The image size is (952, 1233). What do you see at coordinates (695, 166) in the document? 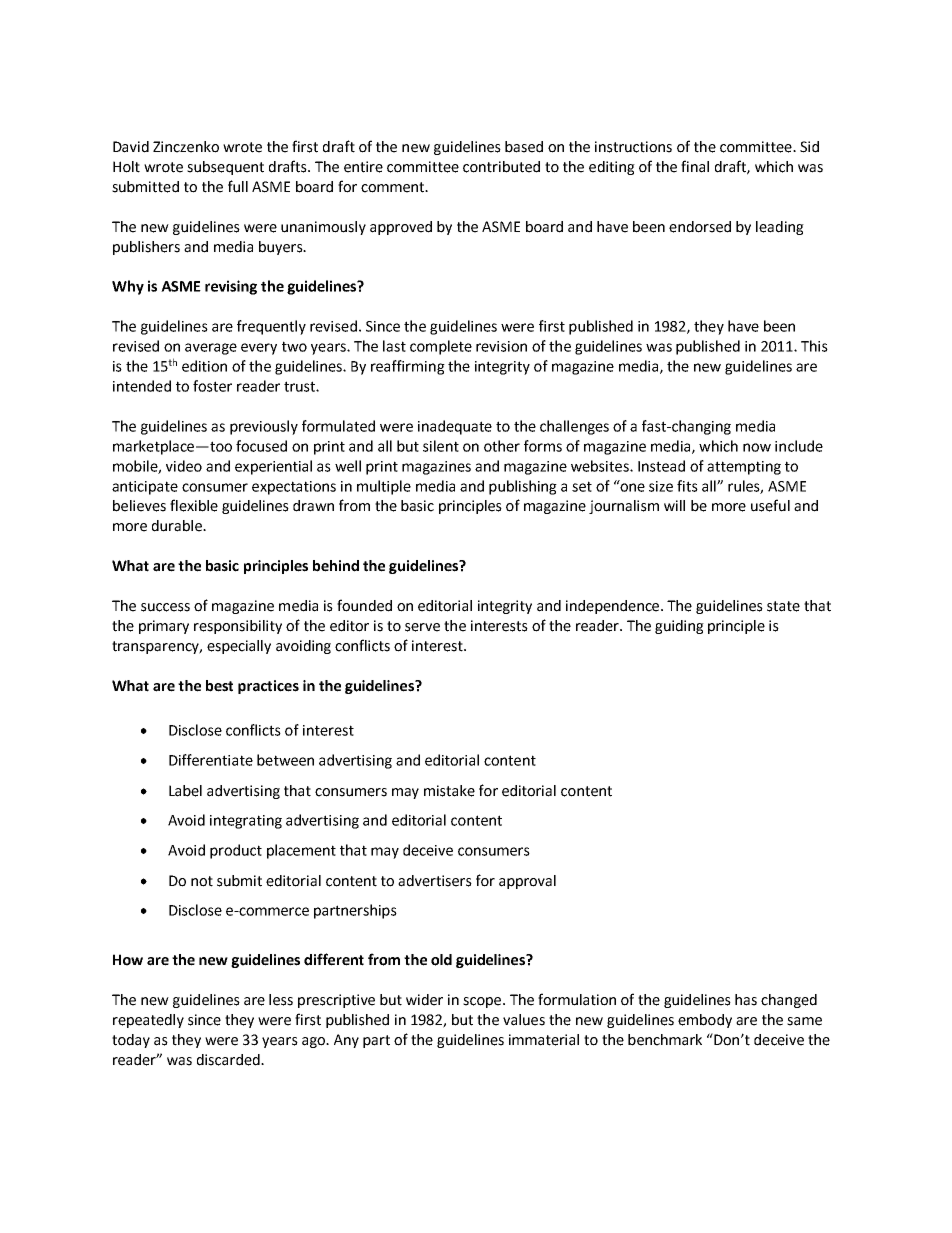
I see `final` at bounding box center [695, 166].
